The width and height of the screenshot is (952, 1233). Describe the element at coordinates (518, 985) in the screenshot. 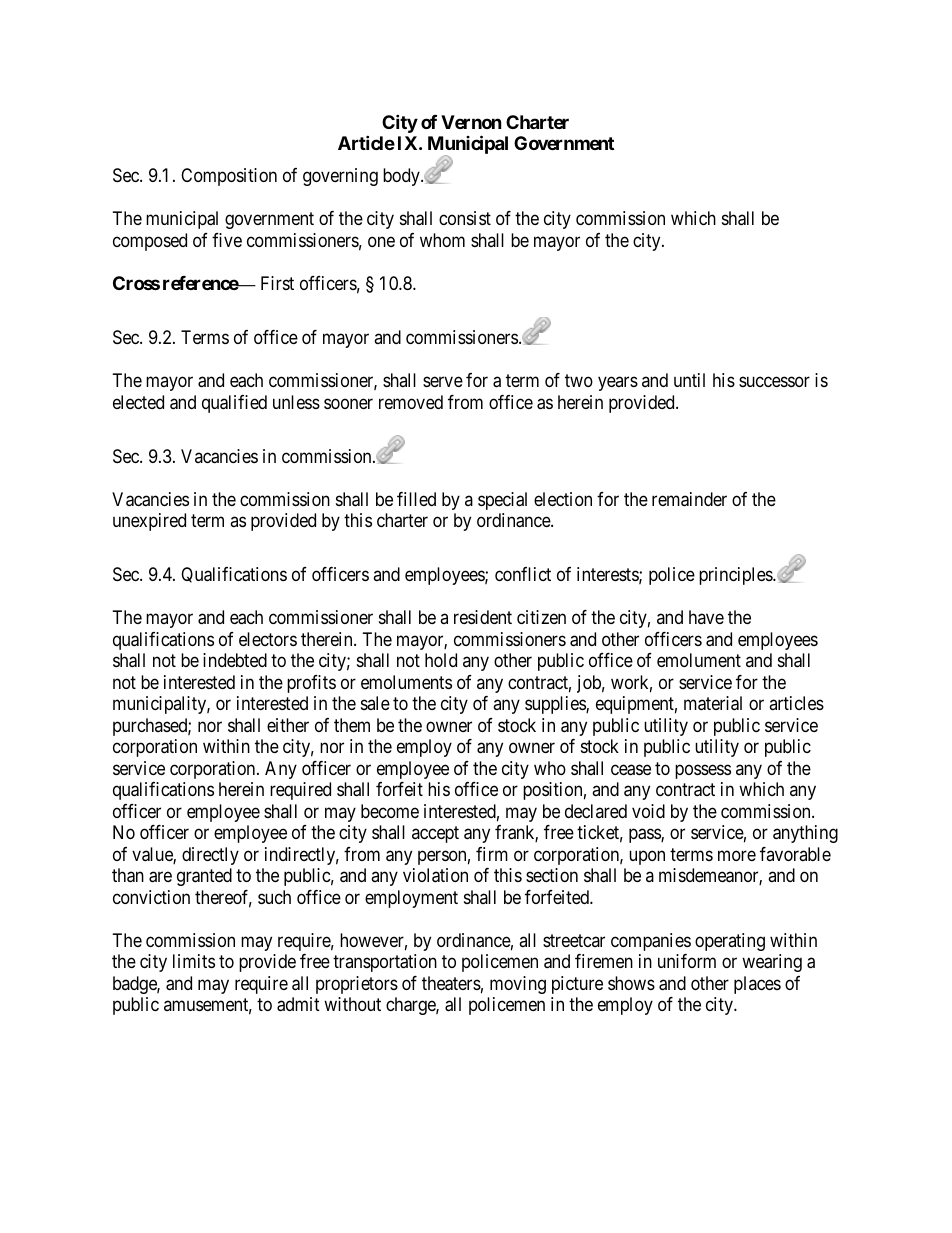

I see `moving` at that location.
